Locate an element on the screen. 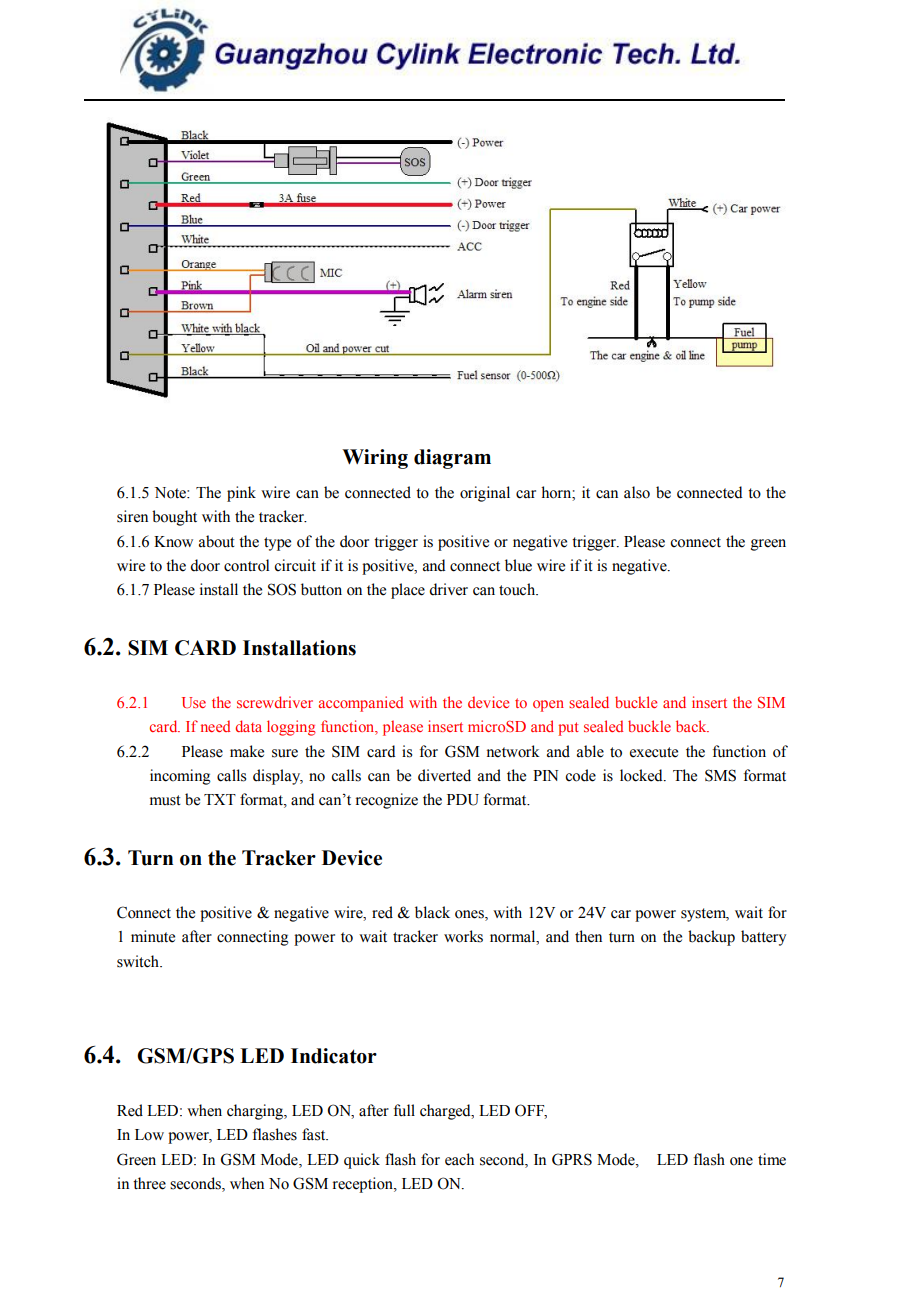 Image resolution: width=924 pixels, height=1308 pixels. pink is located at coordinates (241, 494).
